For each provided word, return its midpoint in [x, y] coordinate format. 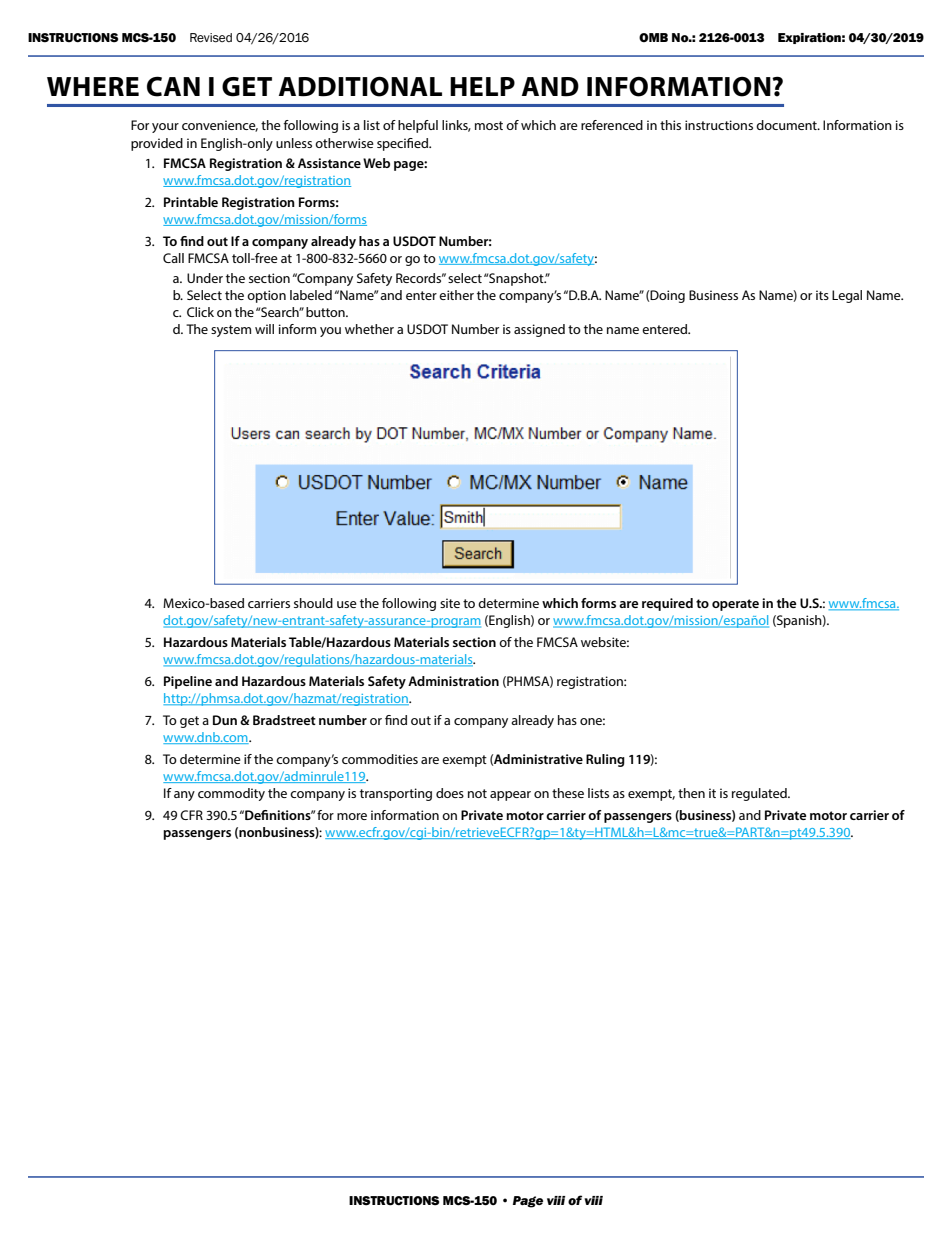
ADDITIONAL [360, 87]
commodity [231, 794]
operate [735, 605]
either [456, 295]
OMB [653, 37]
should [313, 603]
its [822, 295]
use [347, 604]
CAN [173, 86]
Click [200, 312]
